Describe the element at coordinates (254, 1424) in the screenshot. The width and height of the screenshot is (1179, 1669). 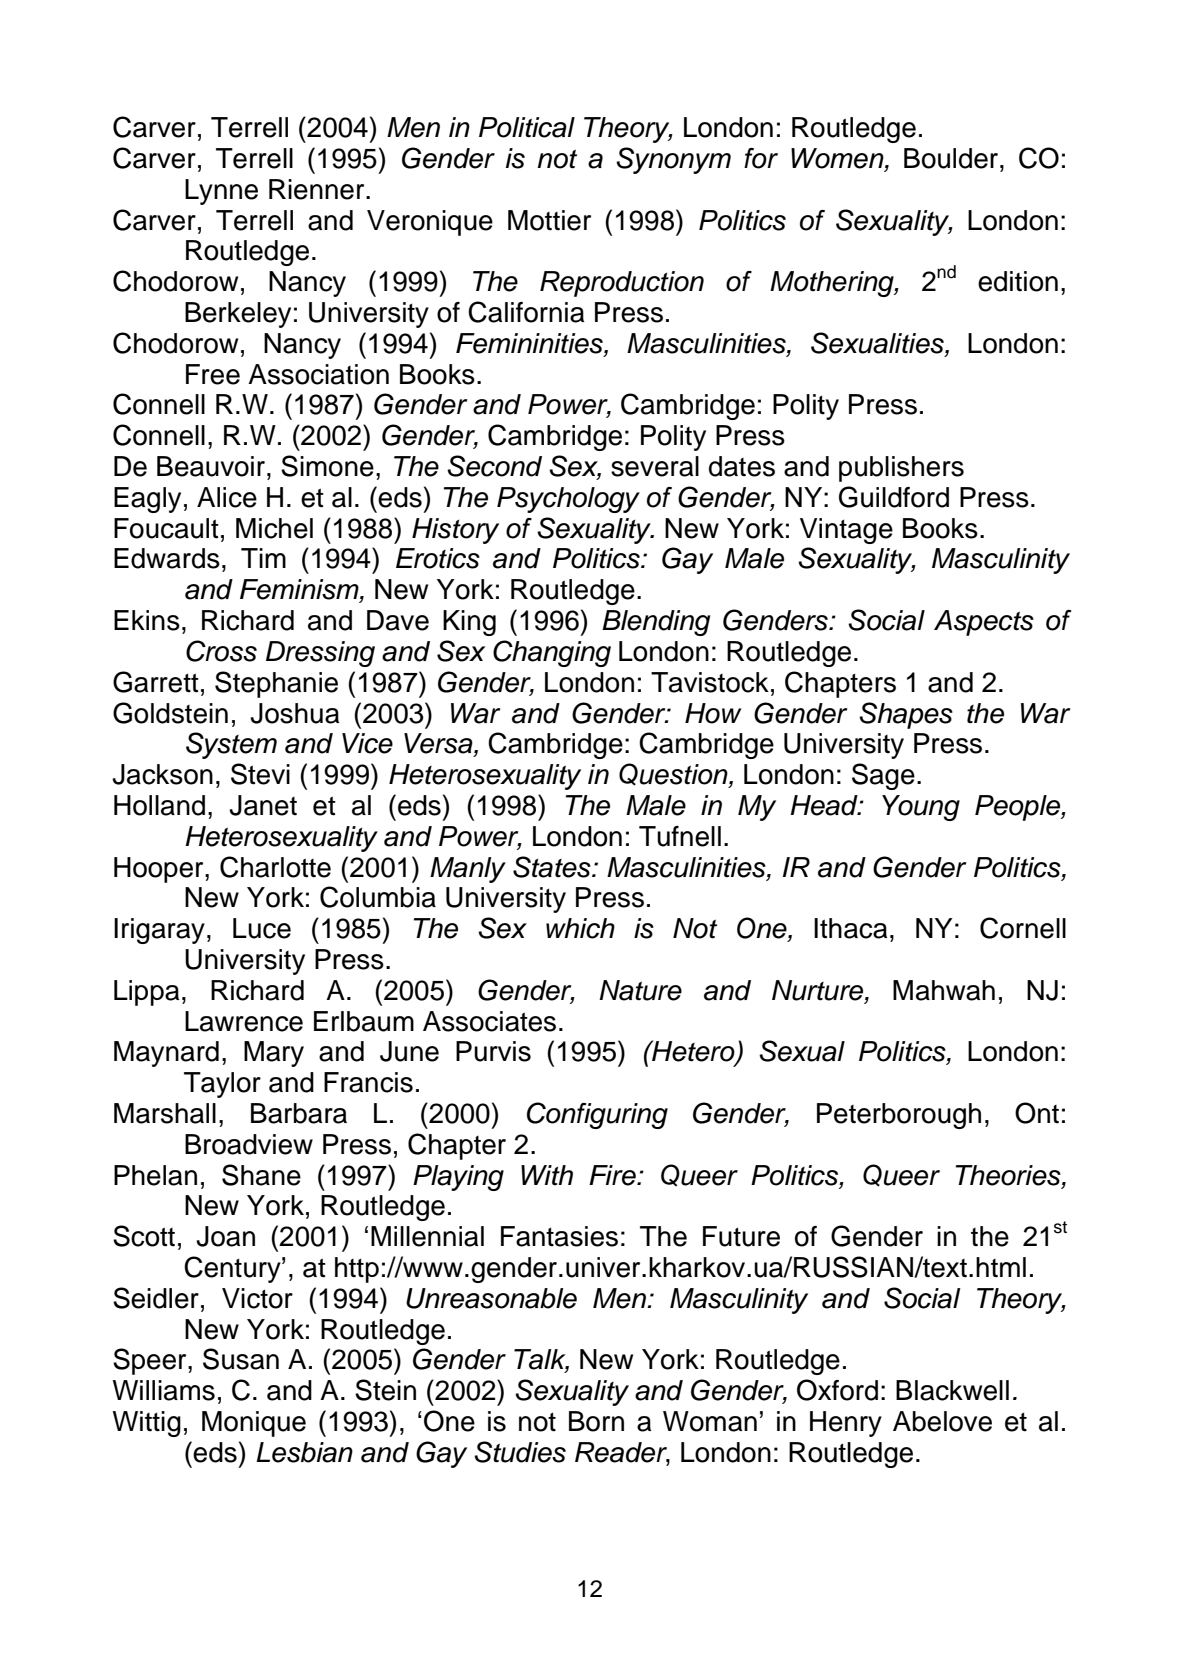
I see `Monique` at that location.
